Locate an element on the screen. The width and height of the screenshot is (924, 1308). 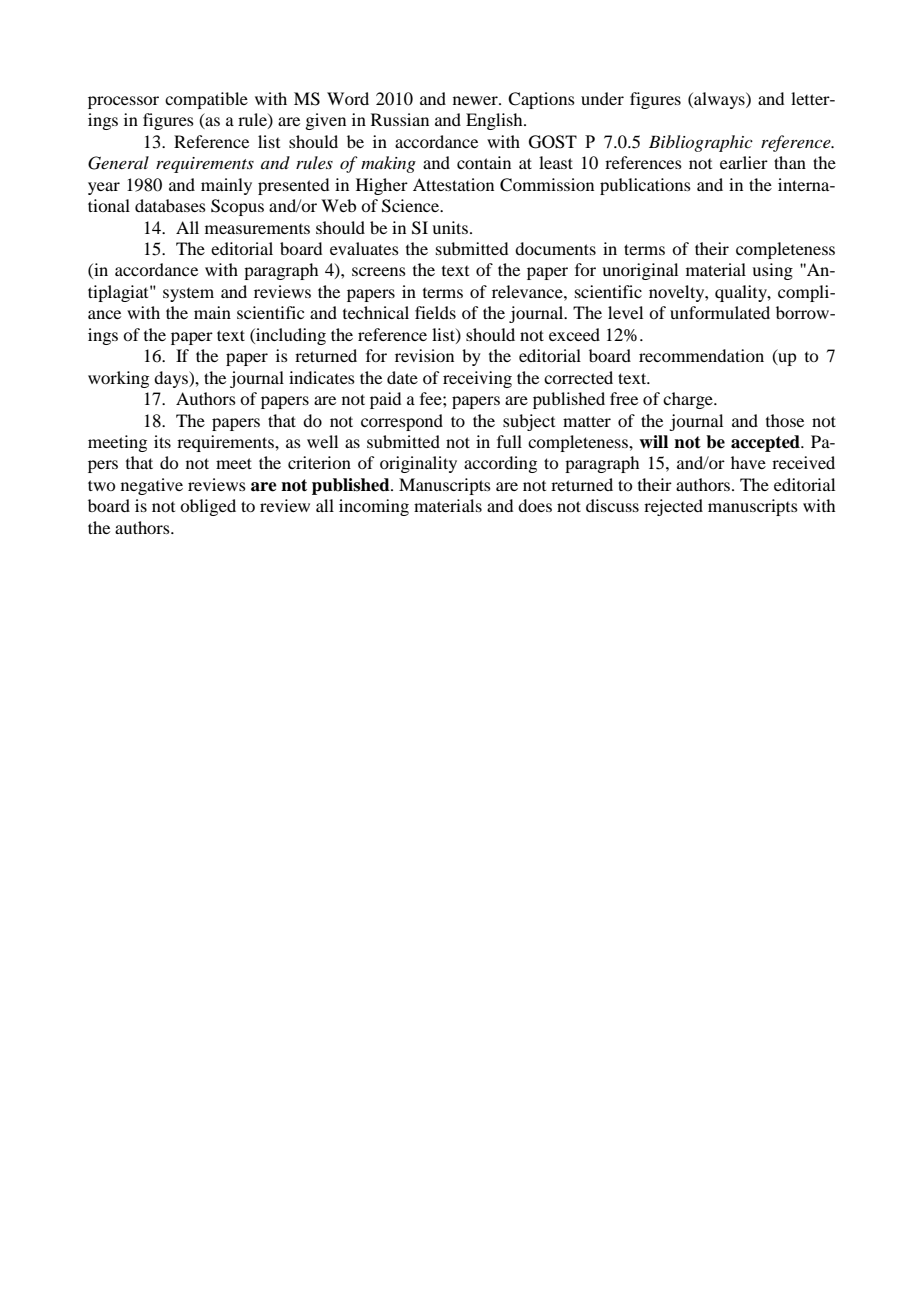
newer is located at coordinates (476, 100).
